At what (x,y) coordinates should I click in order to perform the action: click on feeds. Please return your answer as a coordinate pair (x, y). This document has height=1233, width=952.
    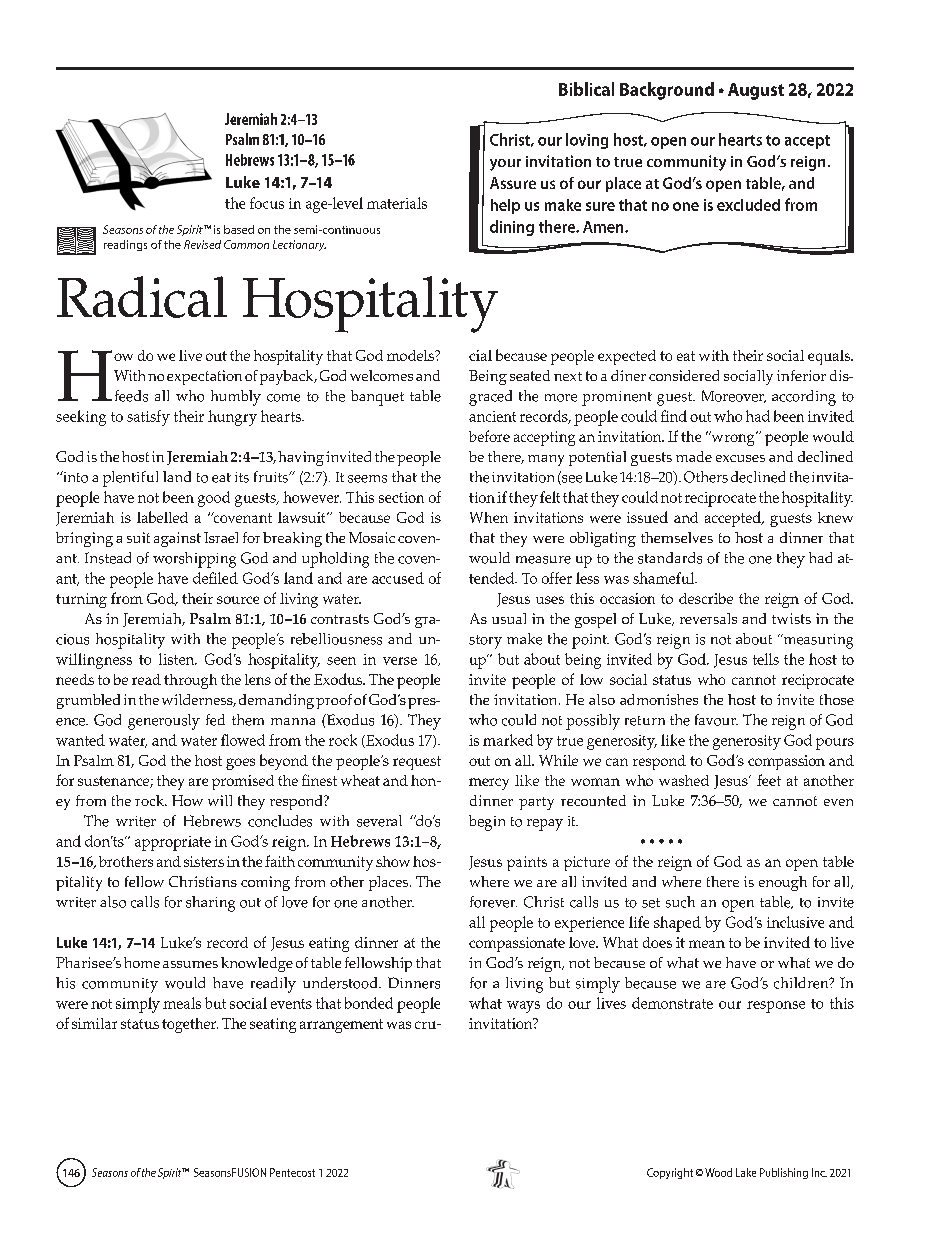
    Looking at the image, I should click on (131, 396).
